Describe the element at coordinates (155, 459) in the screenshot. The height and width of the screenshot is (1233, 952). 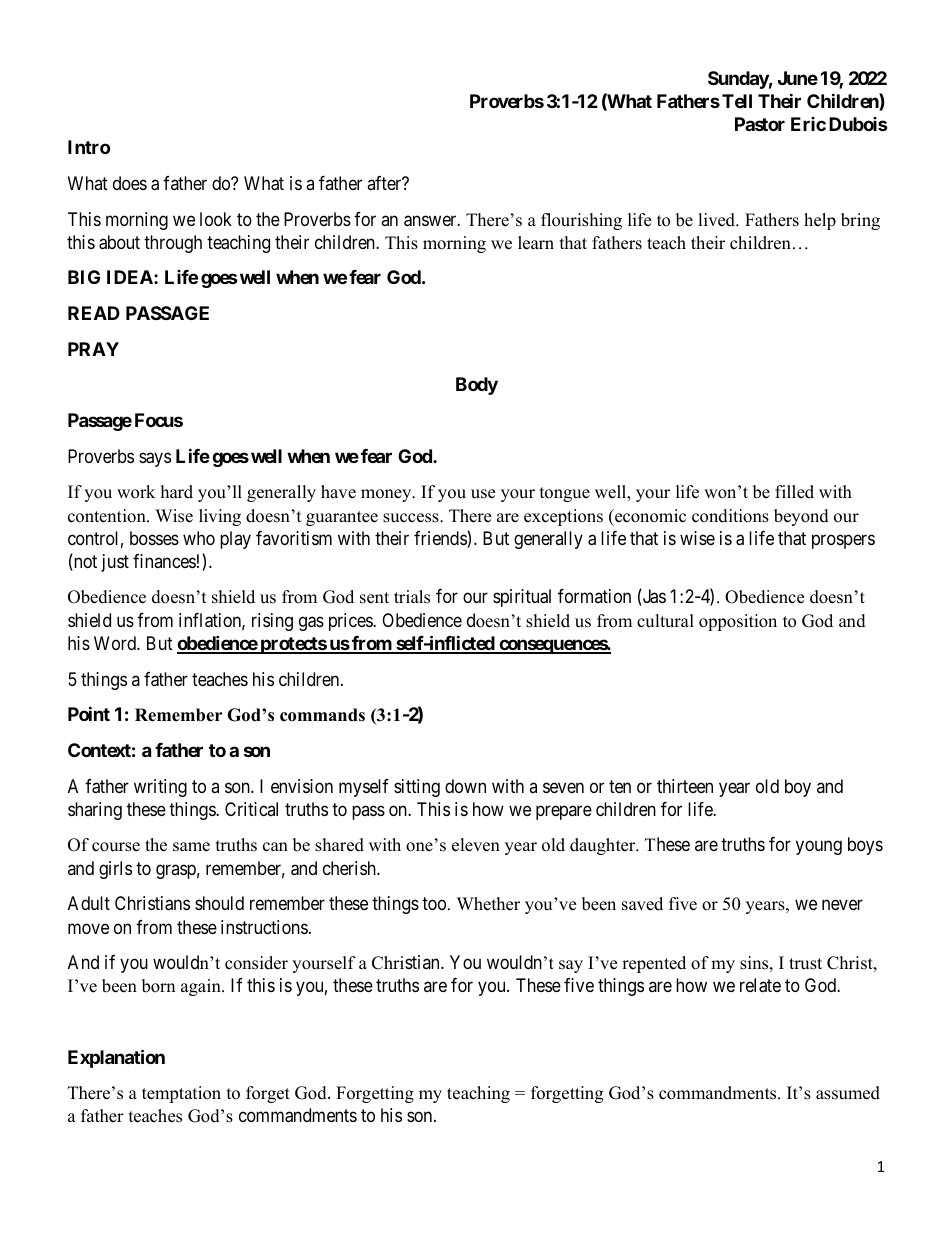
I see `says` at that location.
